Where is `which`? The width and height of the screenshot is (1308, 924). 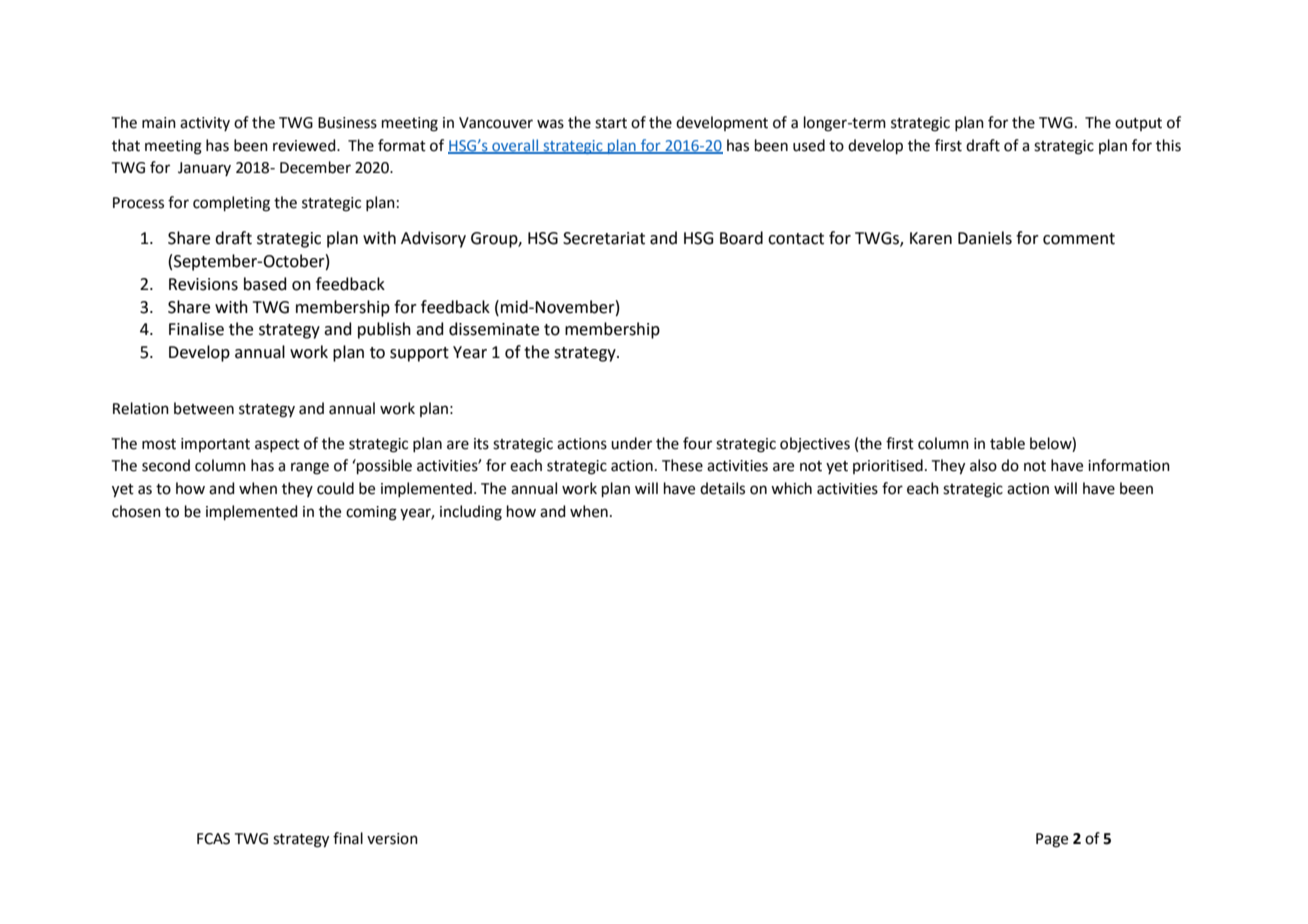 which is located at coordinates (791, 488).
